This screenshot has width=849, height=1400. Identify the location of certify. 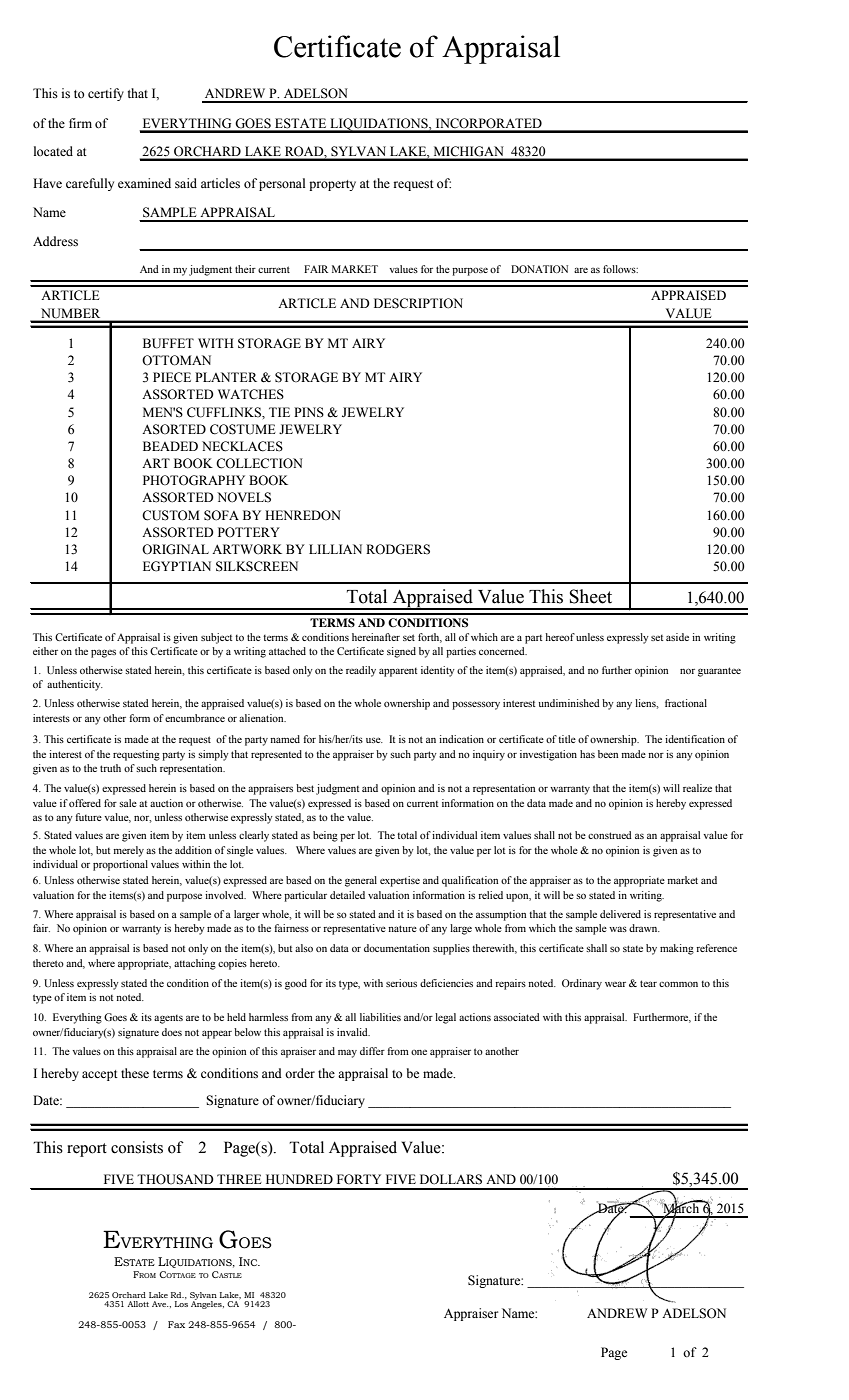
(106, 94).
